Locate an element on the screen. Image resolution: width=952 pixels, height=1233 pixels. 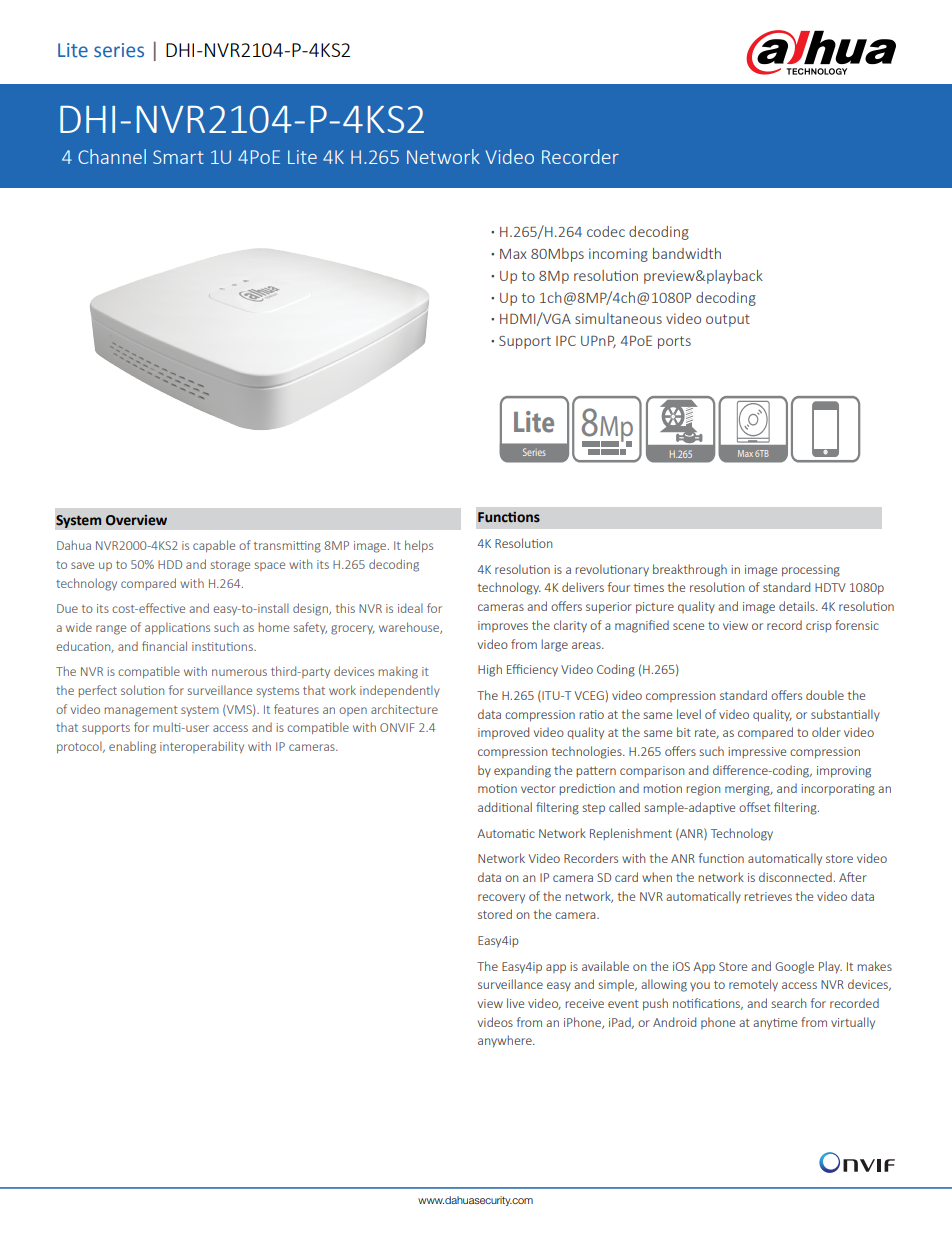
processing is located at coordinates (811, 571).
